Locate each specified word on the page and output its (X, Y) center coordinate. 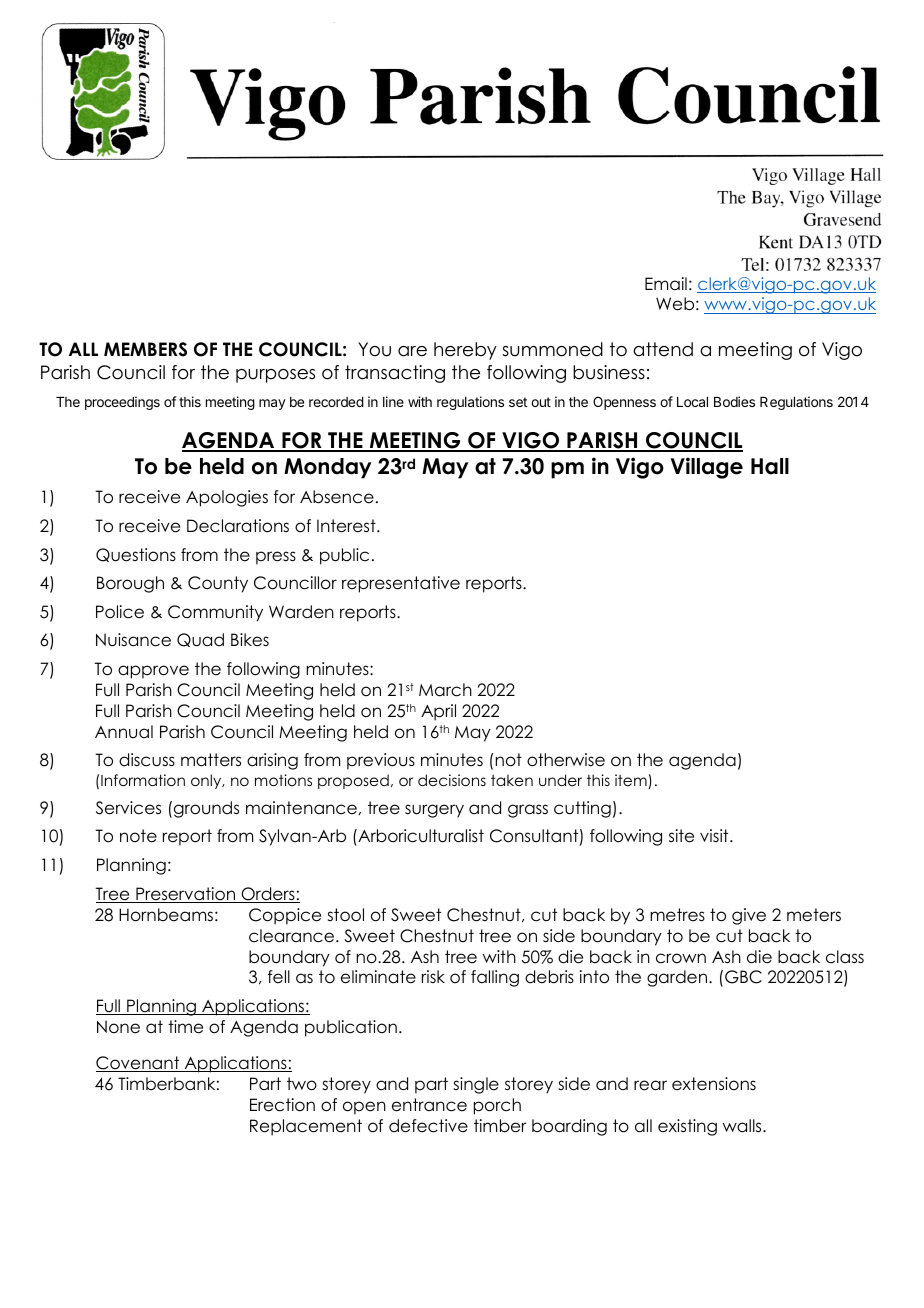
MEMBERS (145, 349)
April (438, 712)
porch (497, 1106)
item (632, 781)
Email (666, 284)
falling (495, 978)
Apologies (227, 498)
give (749, 916)
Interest (347, 526)
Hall (770, 466)
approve (153, 672)
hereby (465, 351)
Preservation (186, 895)
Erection (282, 1105)
